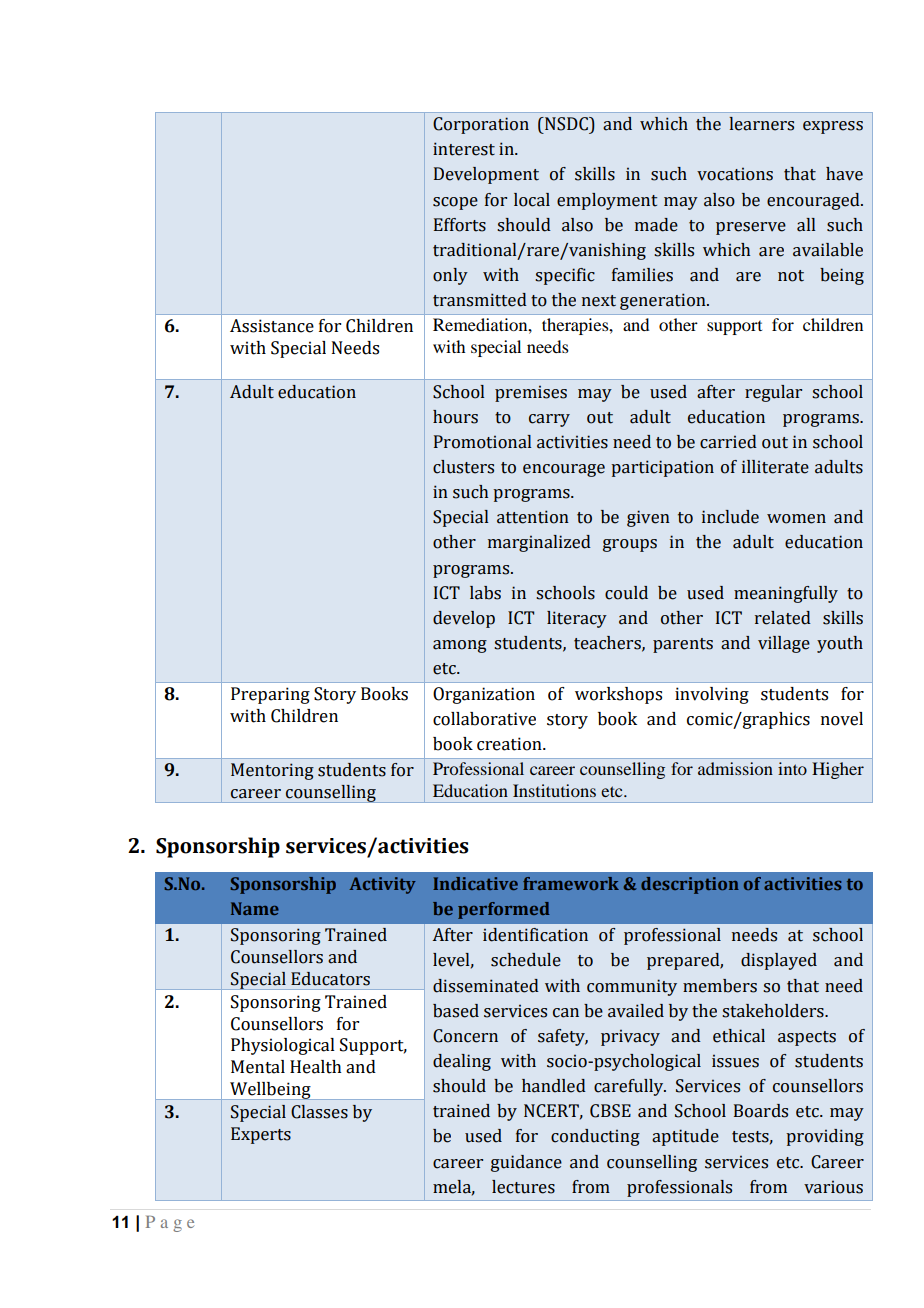 The width and height of the document is (924, 1308). I want to click on literacy, so click(577, 619).
